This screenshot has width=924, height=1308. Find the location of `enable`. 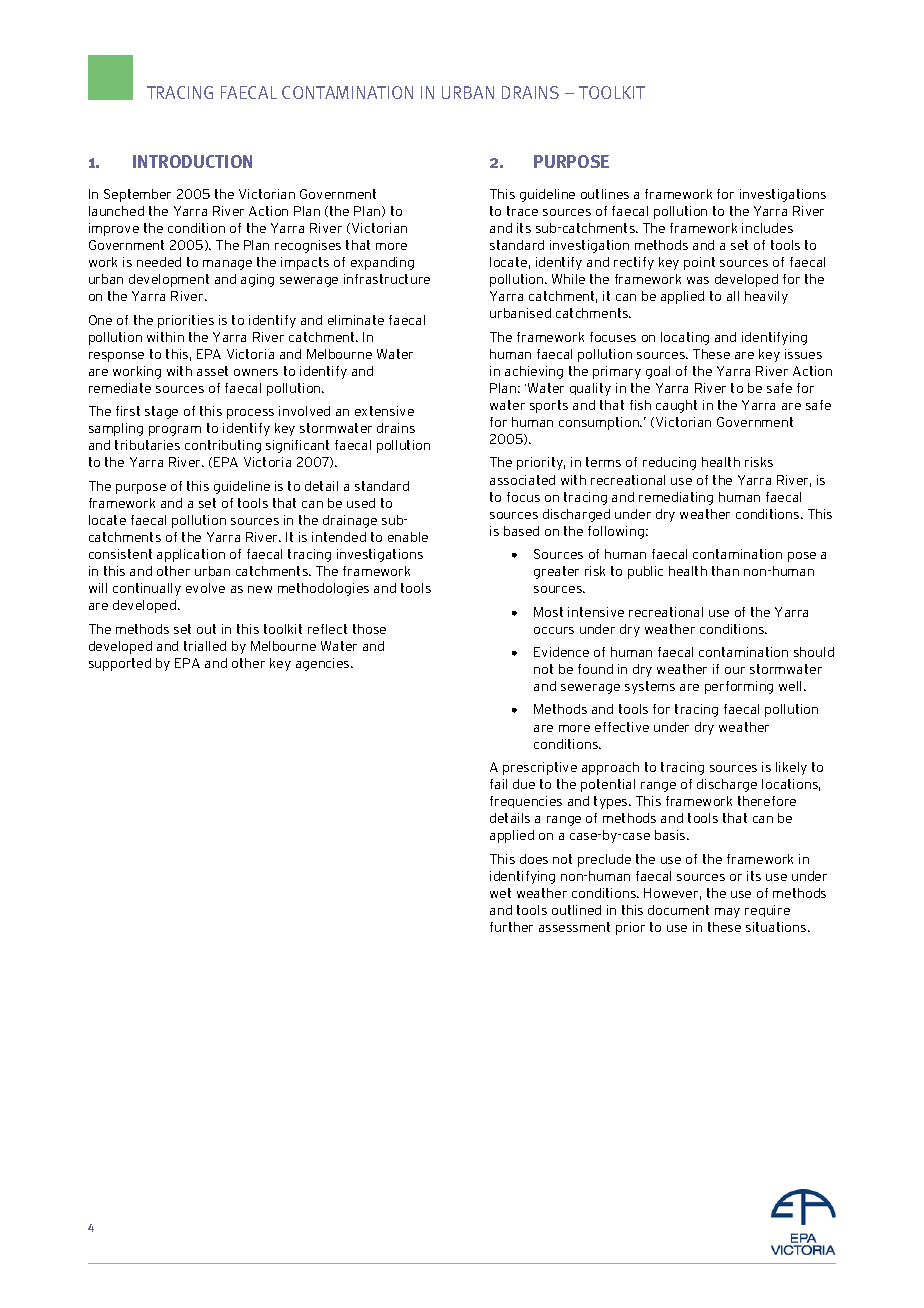

enable is located at coordinates (408, 537).
